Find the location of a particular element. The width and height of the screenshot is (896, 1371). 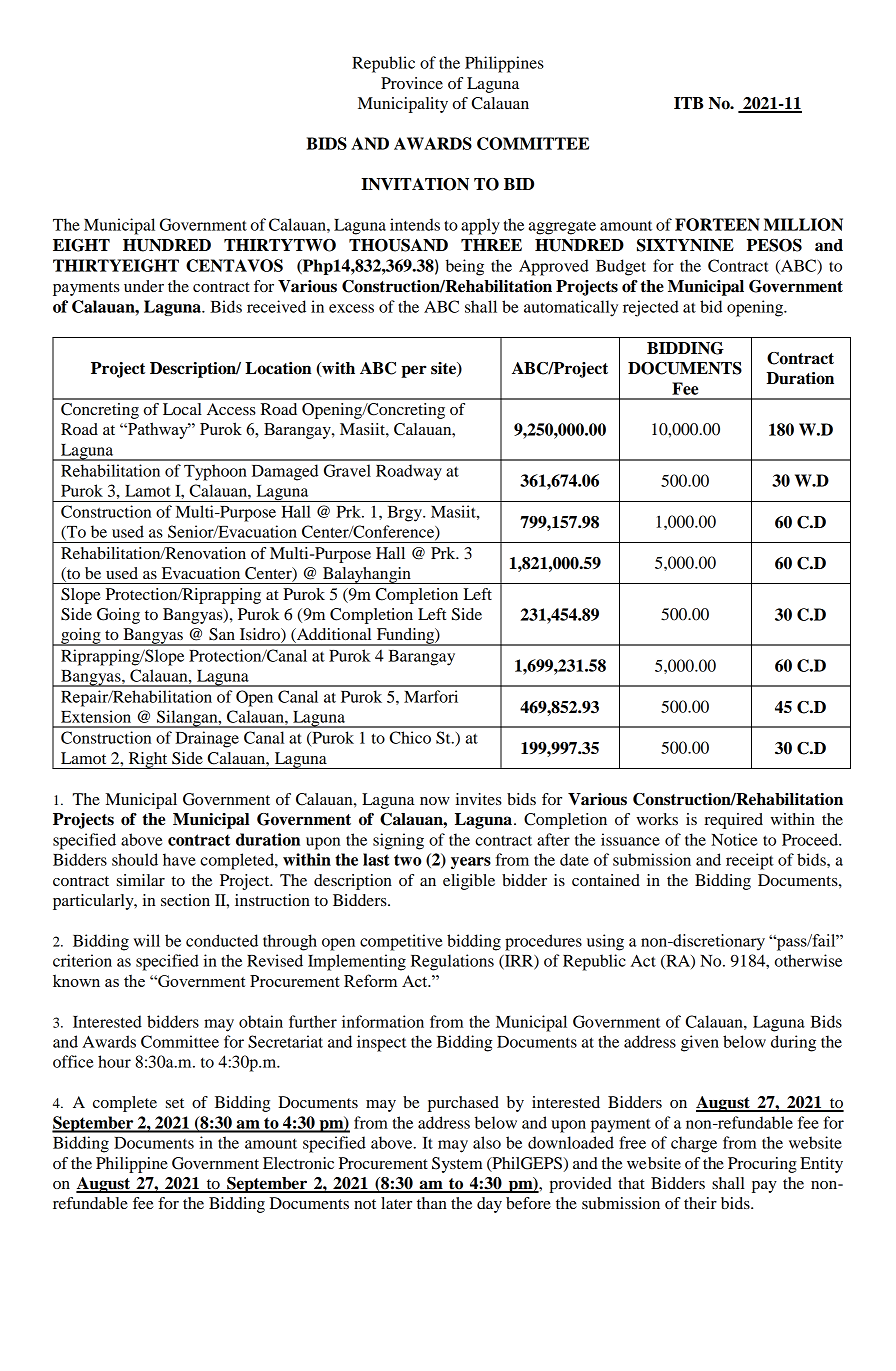

set is located at coordinates (175, 1103).
